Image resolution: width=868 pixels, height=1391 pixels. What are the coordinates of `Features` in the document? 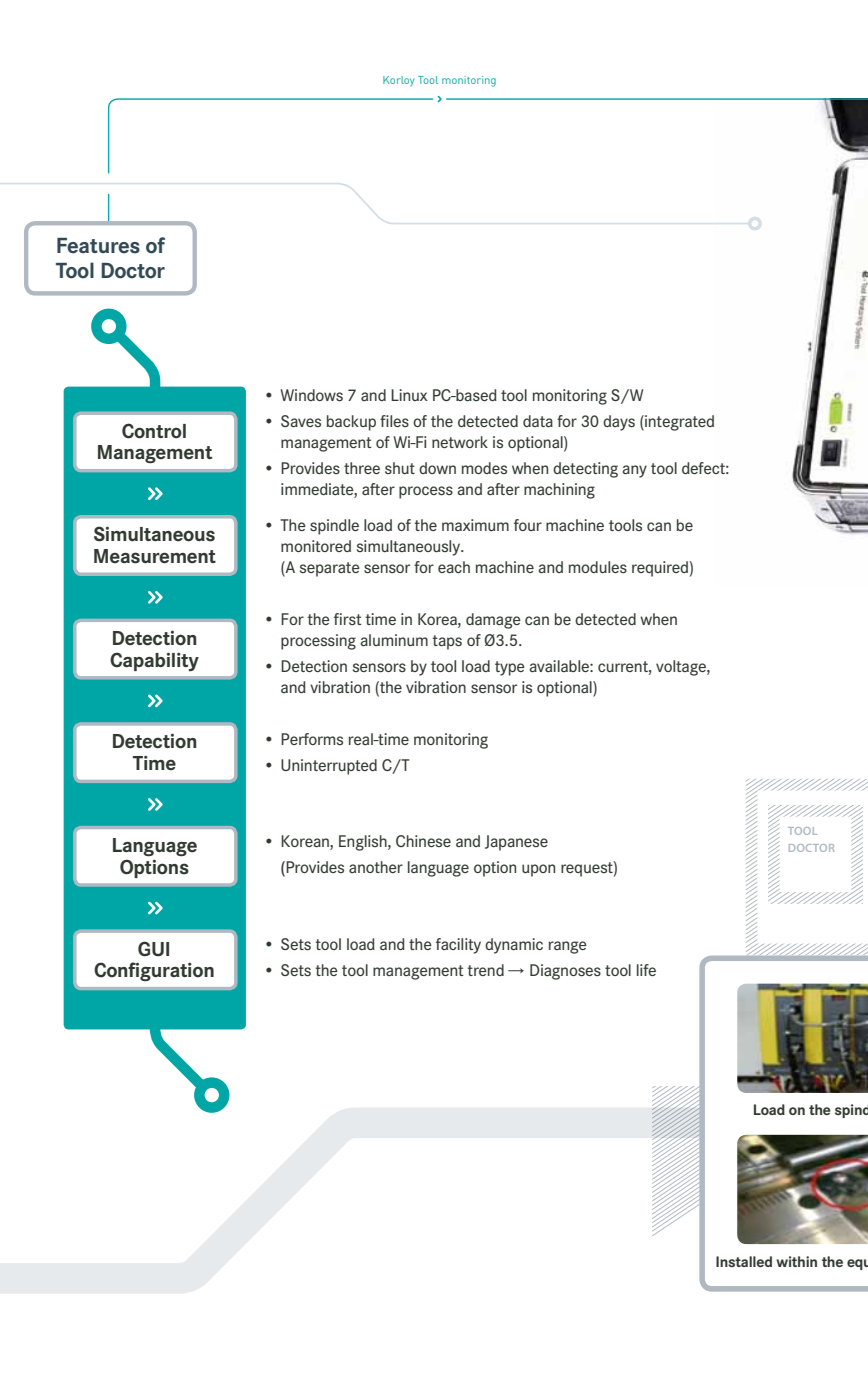 It's located at (98, 246).
